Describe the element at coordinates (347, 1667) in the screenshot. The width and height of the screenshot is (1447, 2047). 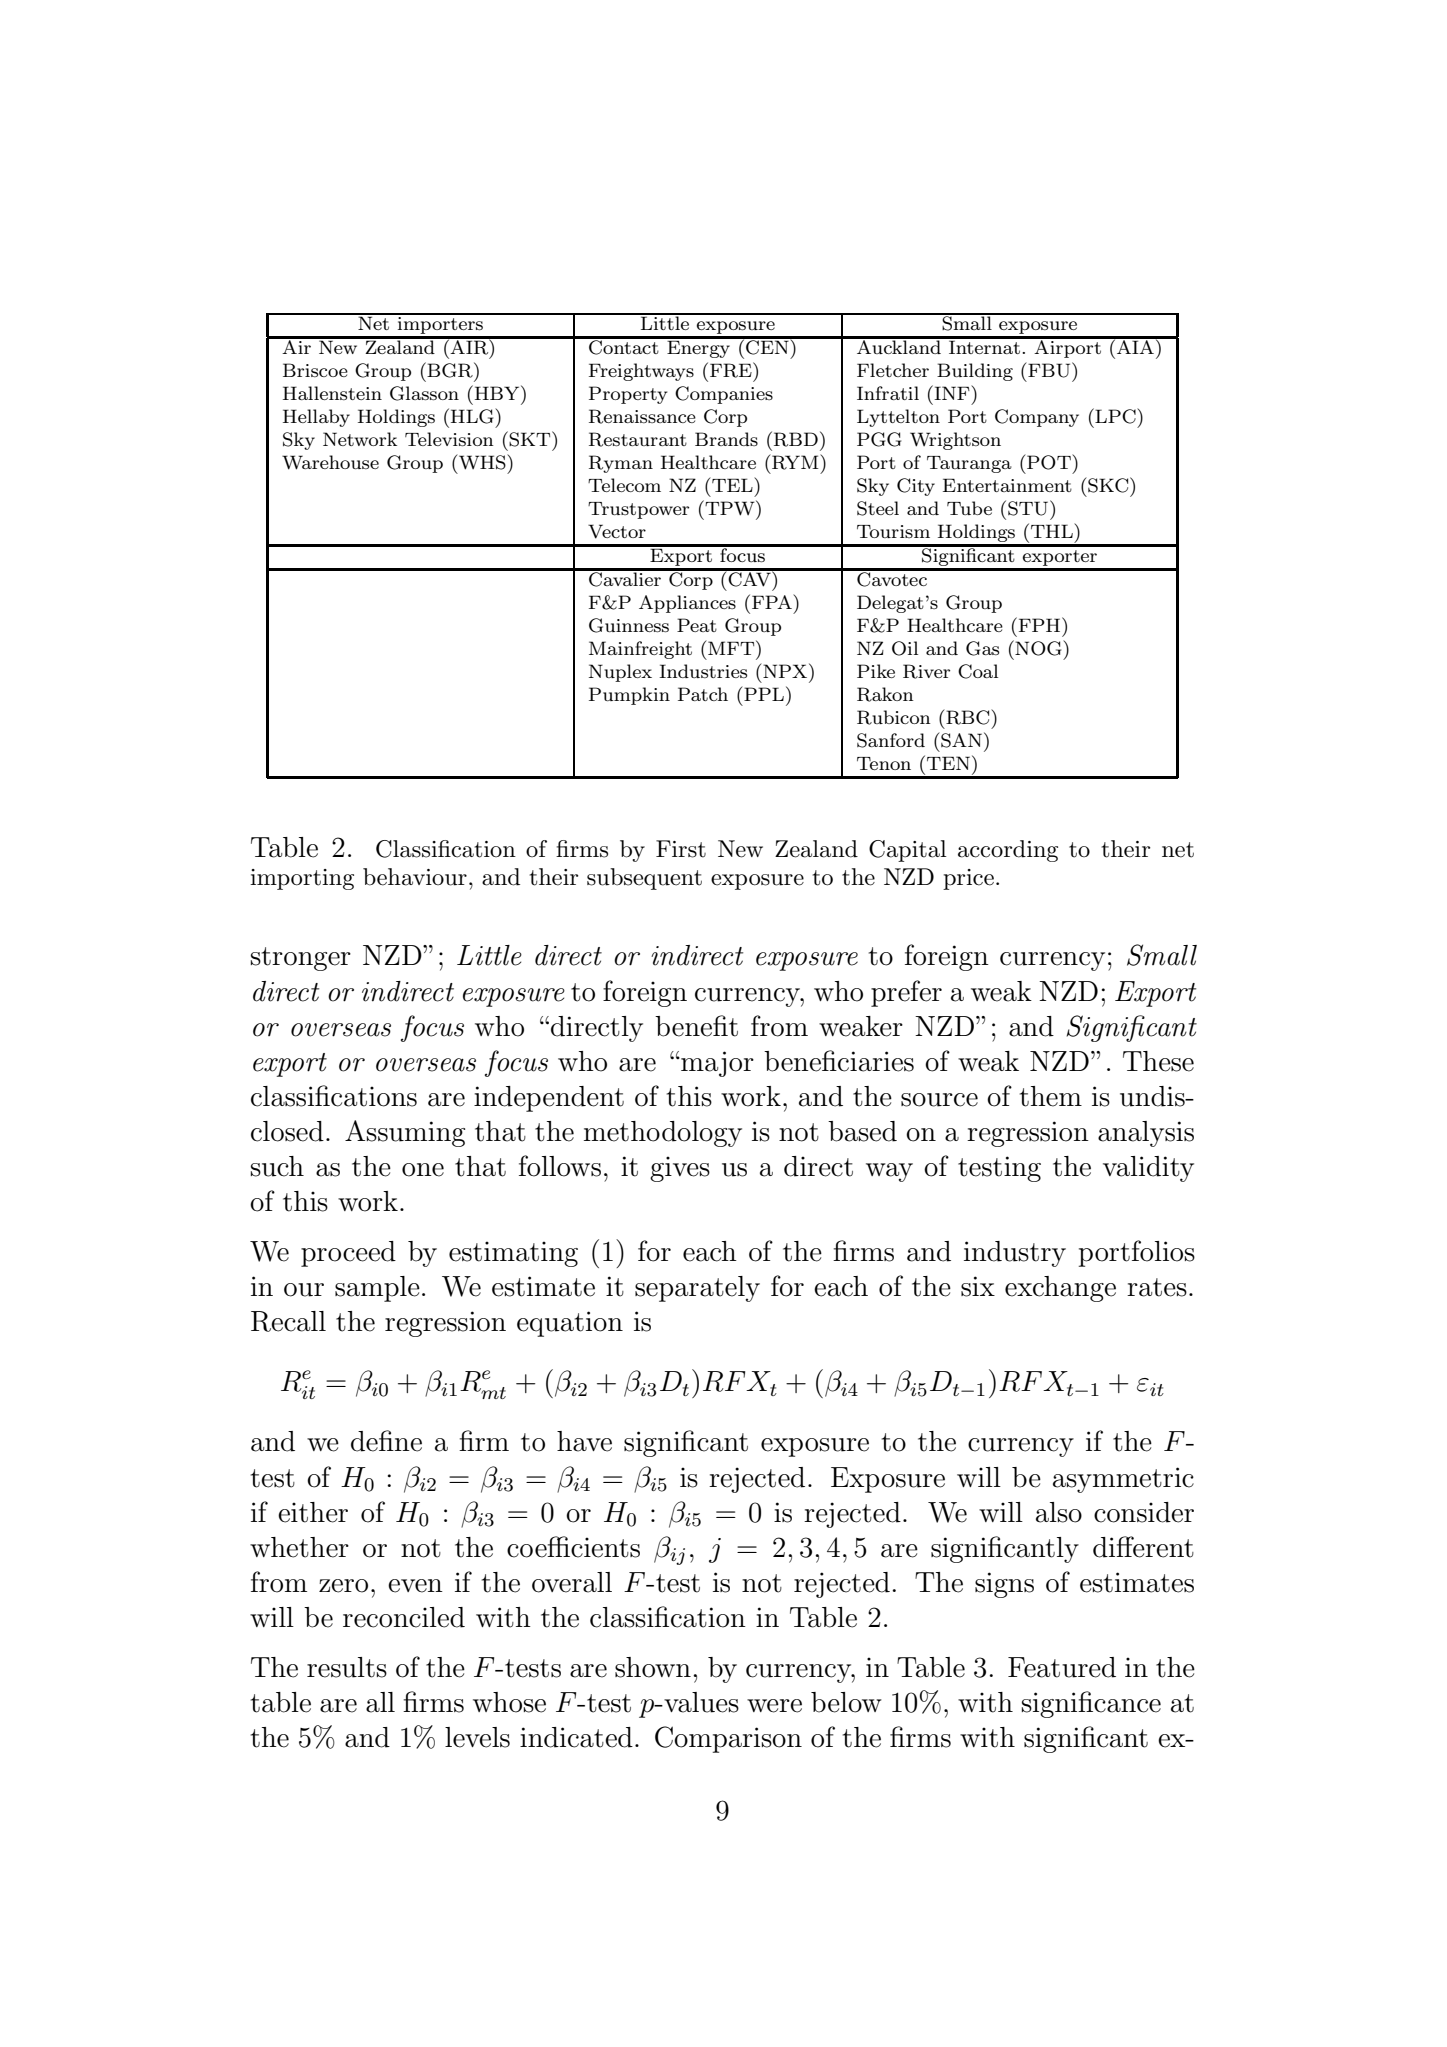
I see `results` at that location.
